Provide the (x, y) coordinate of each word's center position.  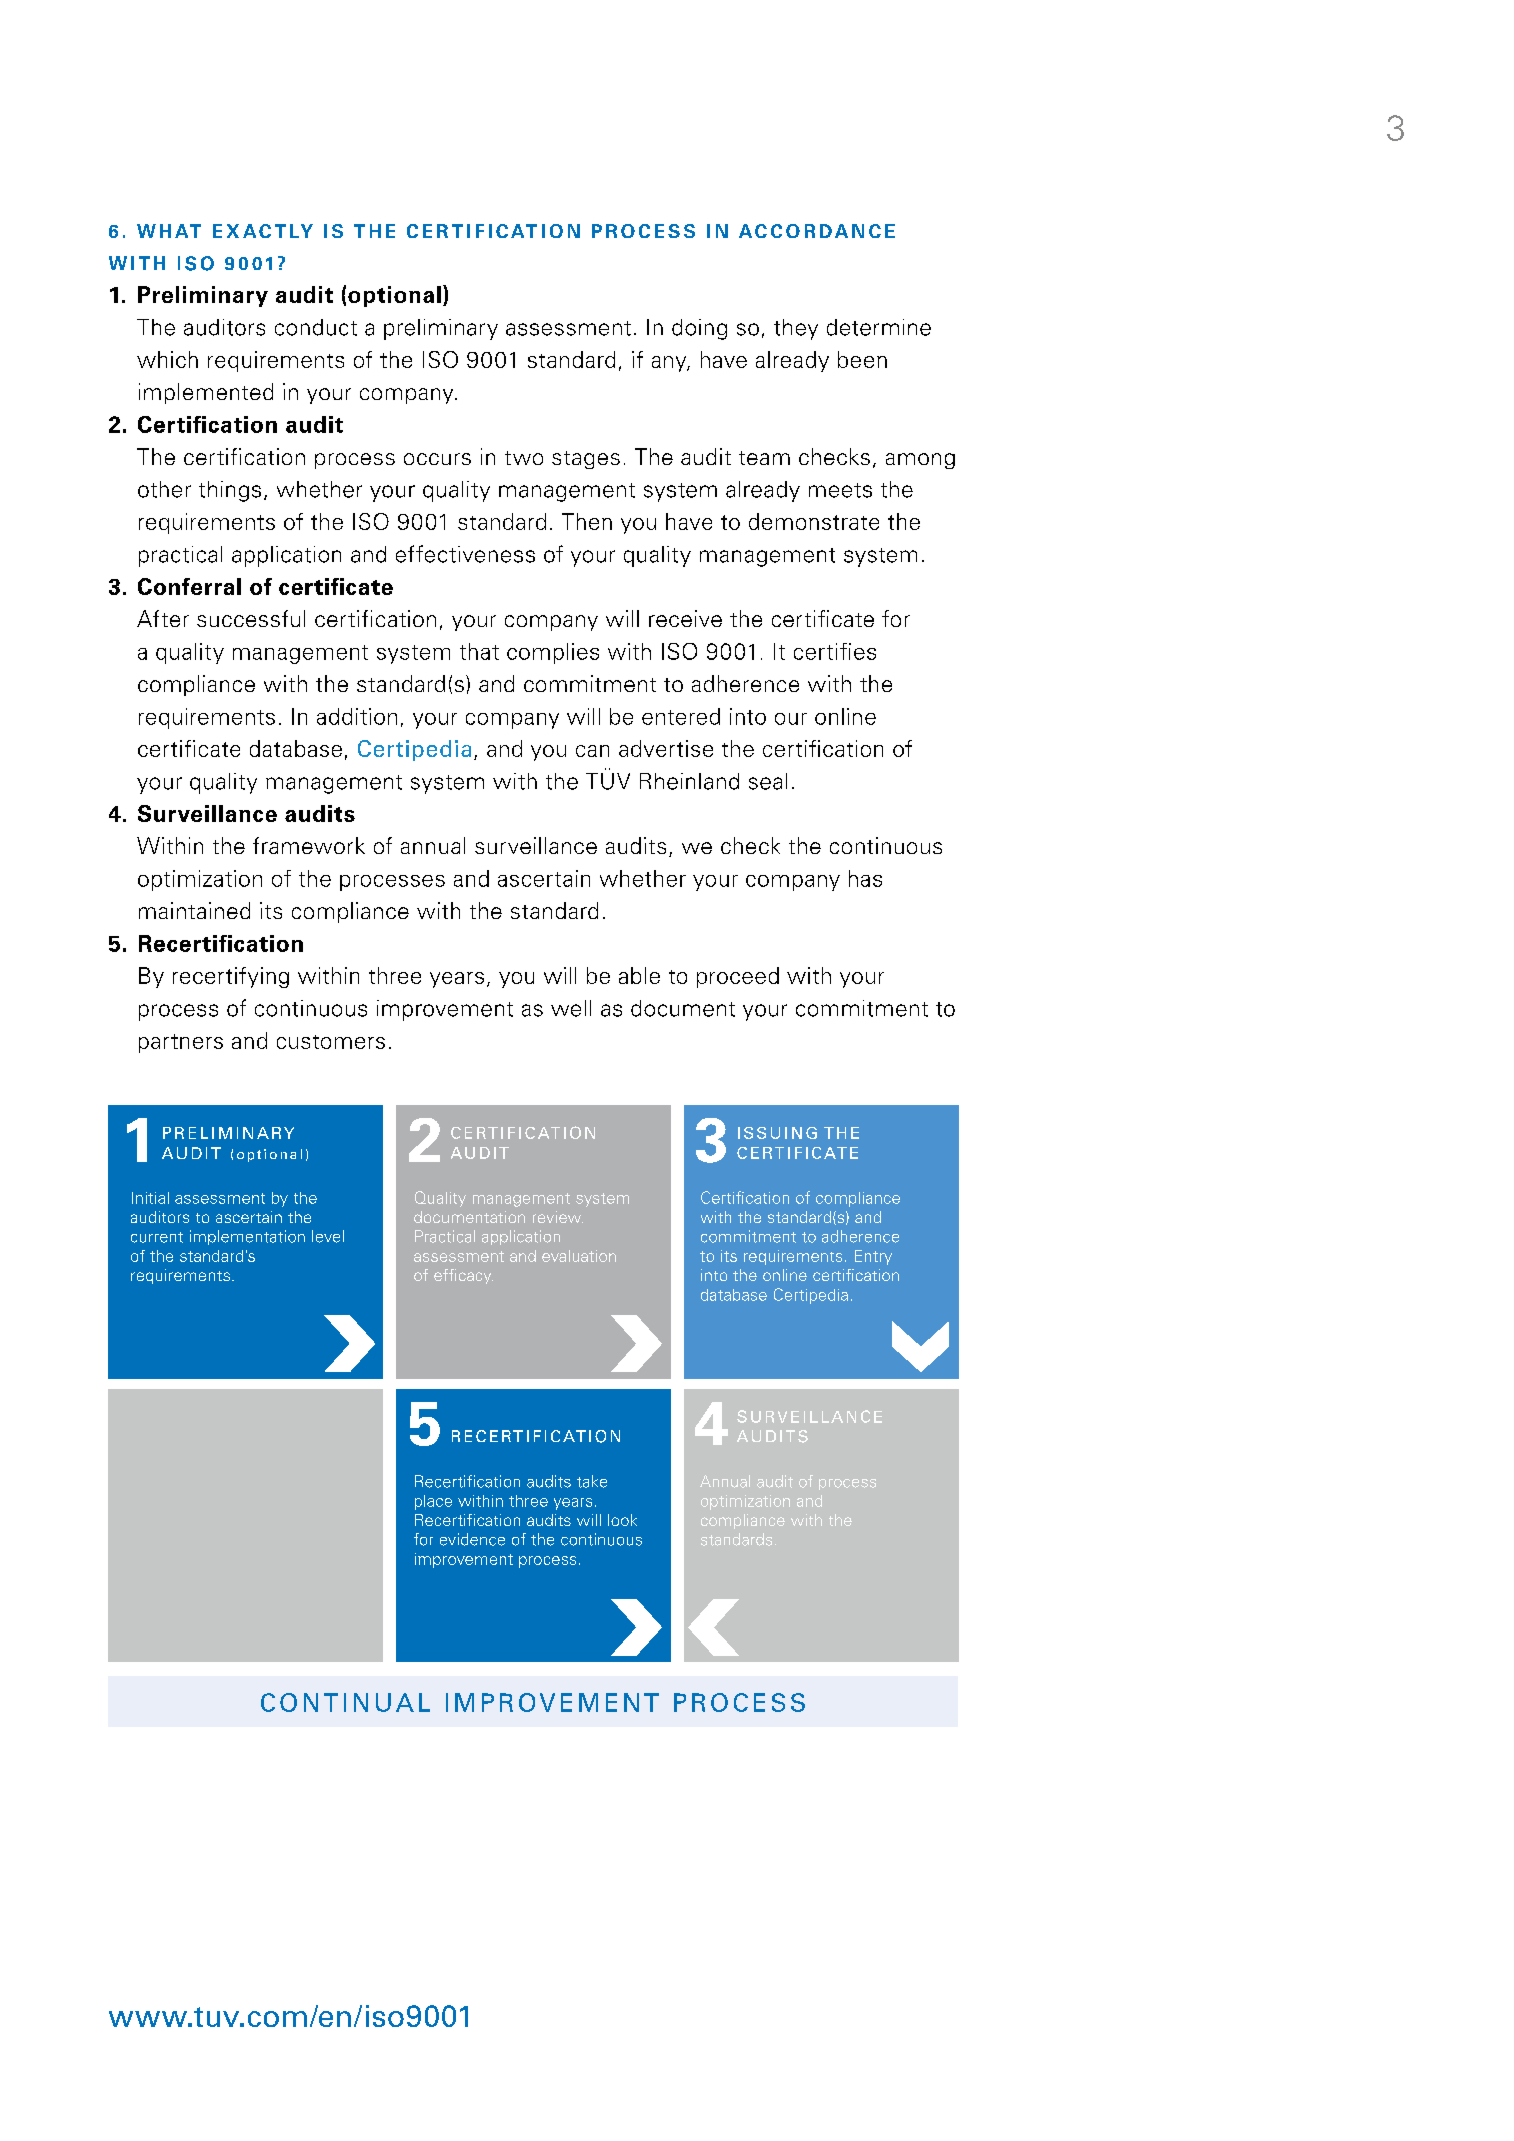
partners (181, 1043)
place (433, 1502)
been (862, 359)
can (592, 751)
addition (357, 716)
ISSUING (777, 1133)
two (524, 458)
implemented (206, 393)
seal (768, 781)
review (558, 1217)
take (592, 1481)
